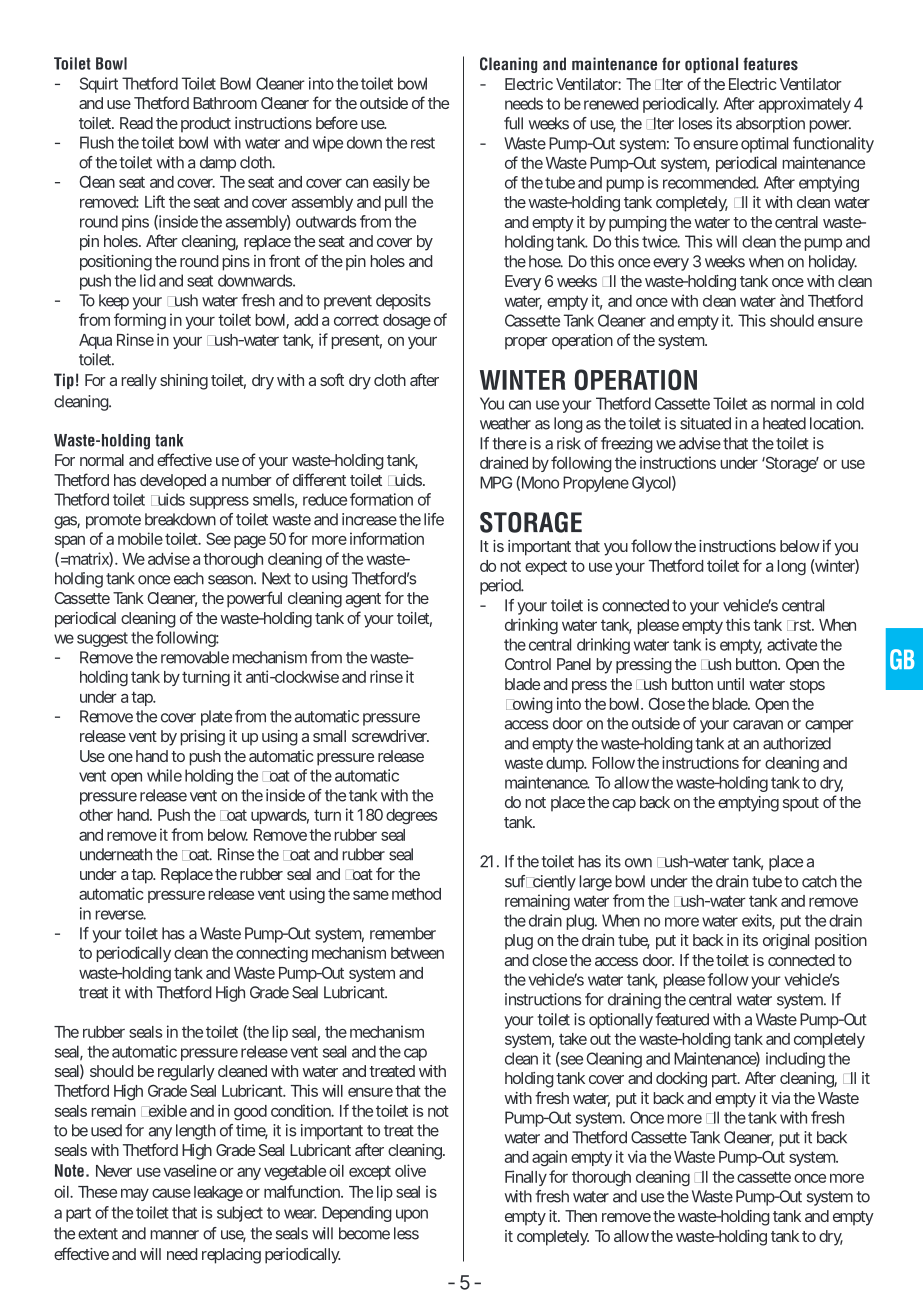 This screenshot has width=923, height=1316. I want to click on manner, so click(175, 1235).
